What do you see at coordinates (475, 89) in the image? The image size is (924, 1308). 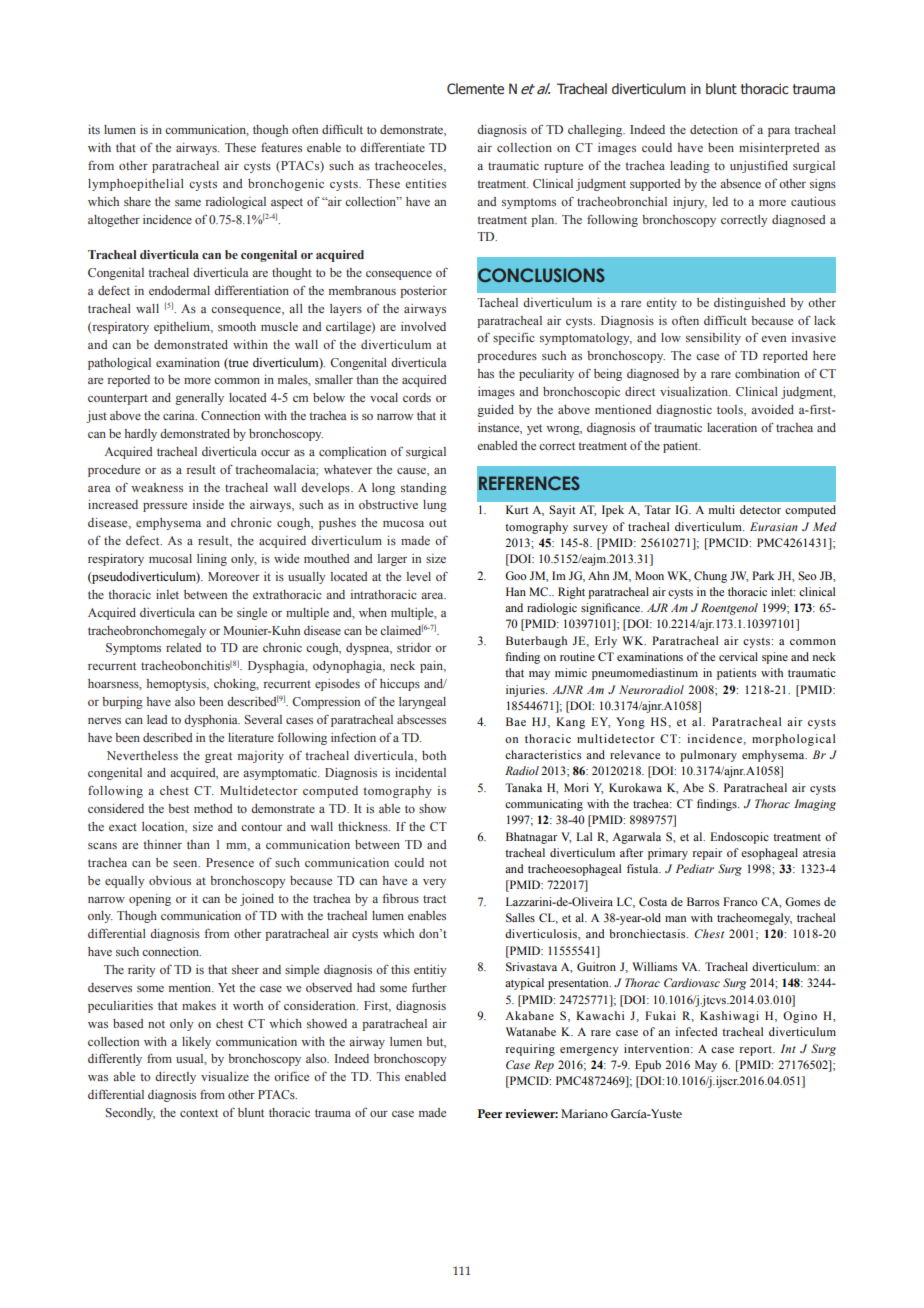 I see `Clemente` at bounding box center [475, 89].
